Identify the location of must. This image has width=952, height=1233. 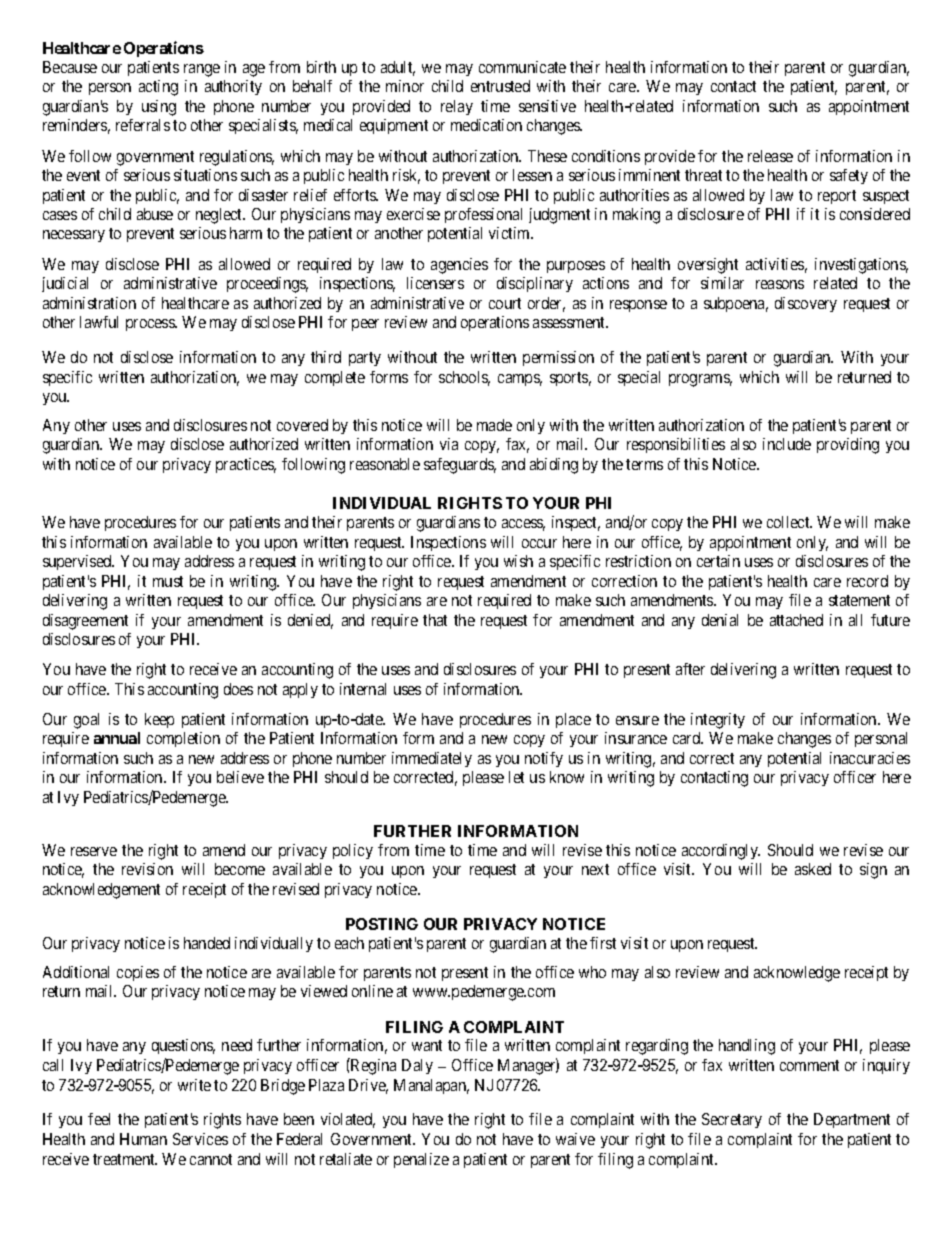
(168, 581).
